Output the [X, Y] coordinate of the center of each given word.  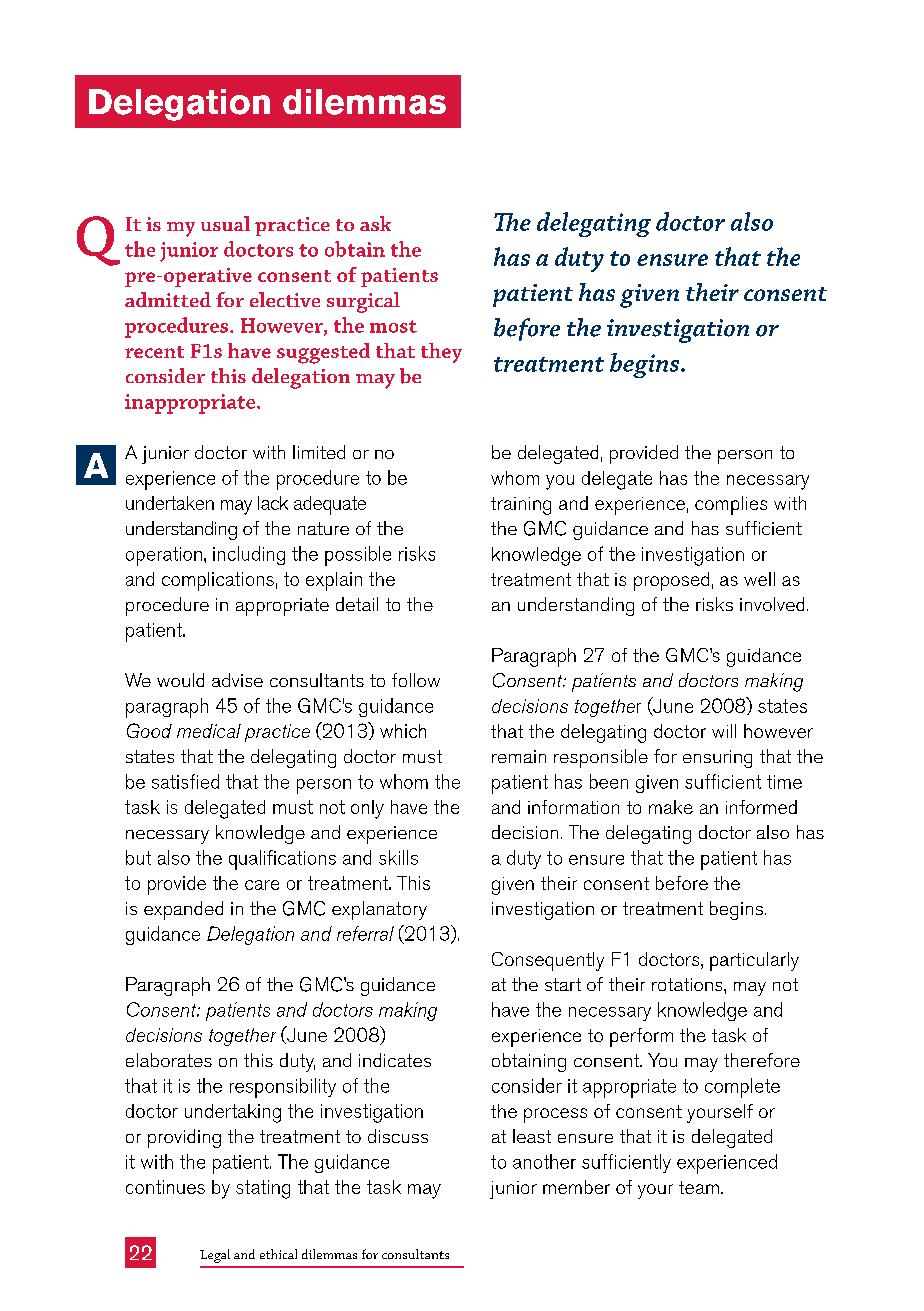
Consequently [548, 961]
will [724, 731]
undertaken [170, 503]
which [403, 731]
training [521, 506]
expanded [183, 910]
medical [209, 731]
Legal [215, 1256]
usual [225, 223]
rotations [688, 984]
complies [731, 505]
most [393, 326]
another [544, 1161]
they [441, 353]
